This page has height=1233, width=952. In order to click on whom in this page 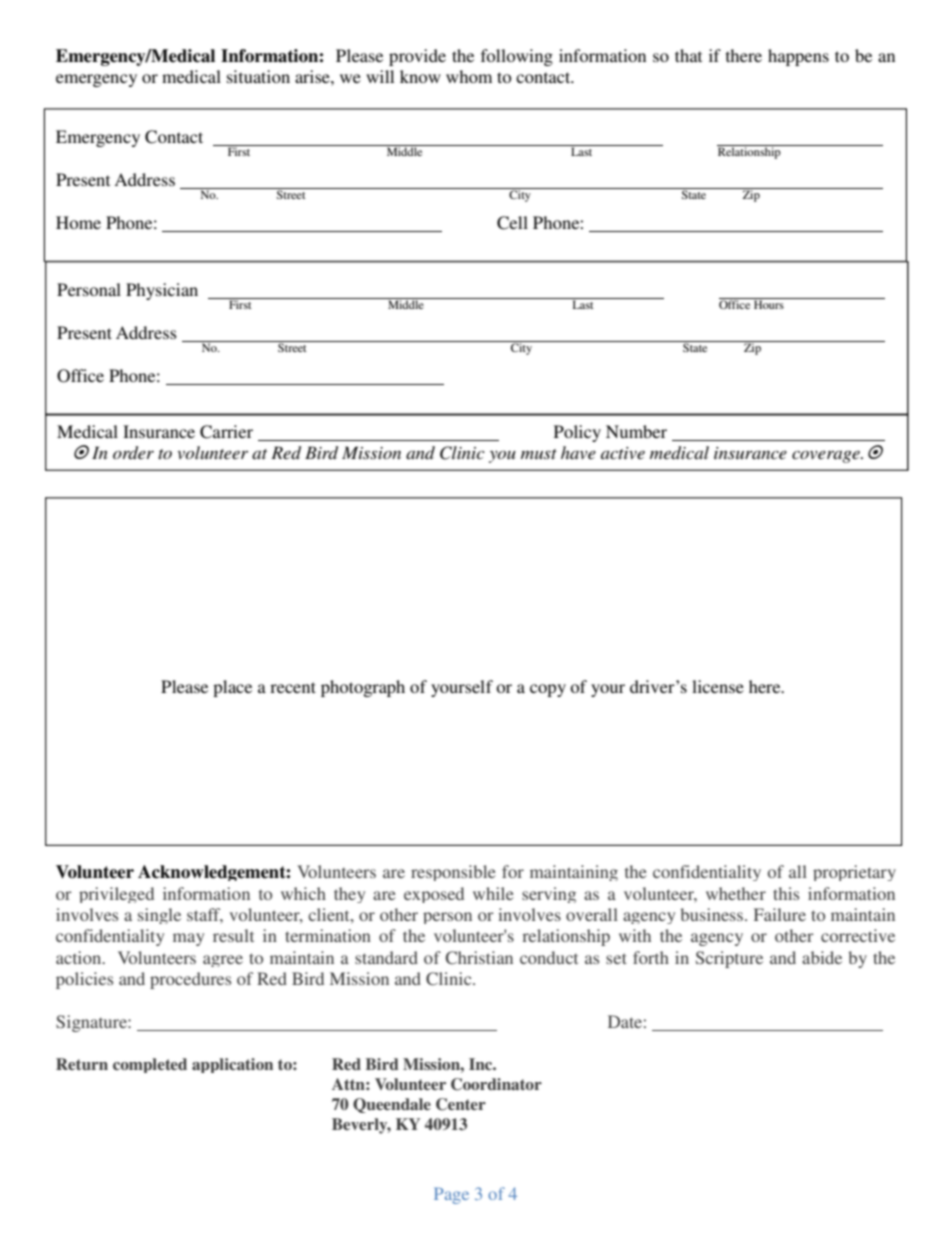, I will do `click(469, 76)`.
